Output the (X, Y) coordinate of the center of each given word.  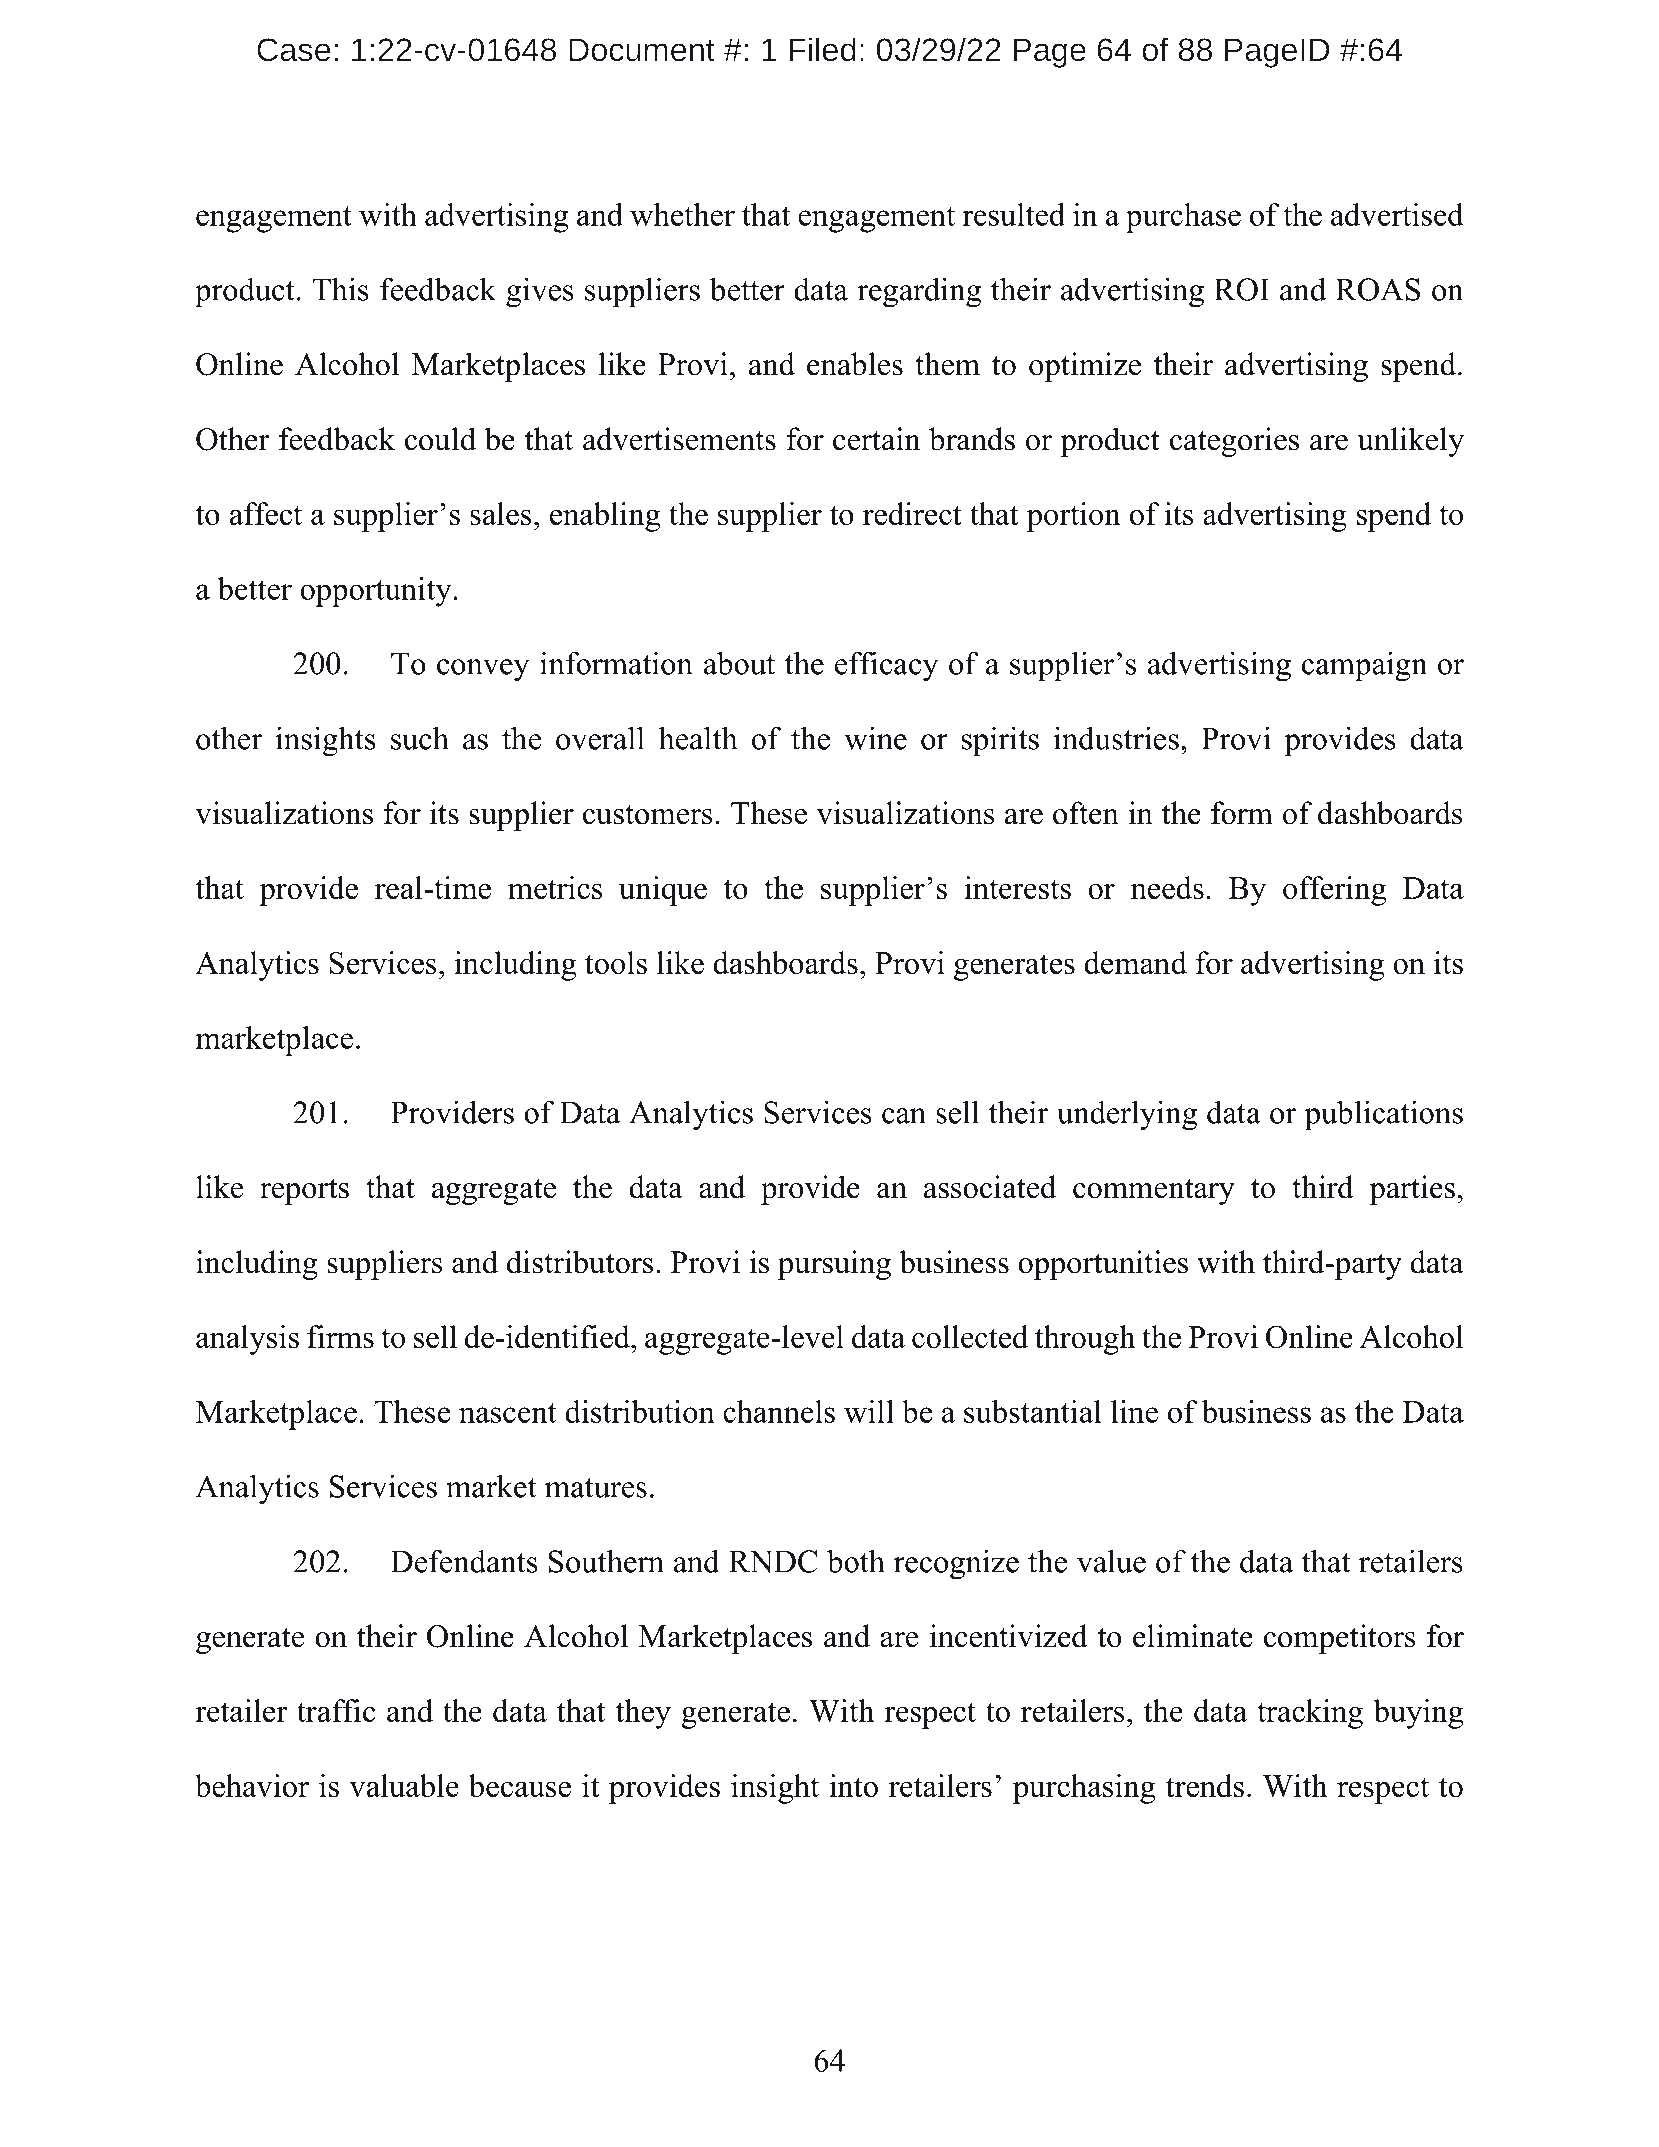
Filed (822, 49)
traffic (336, 1710)
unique (663, 891)
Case (294, 50)
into (853, 1785)
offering (1334, 891)
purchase (1183, 218)
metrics (555, 887)
